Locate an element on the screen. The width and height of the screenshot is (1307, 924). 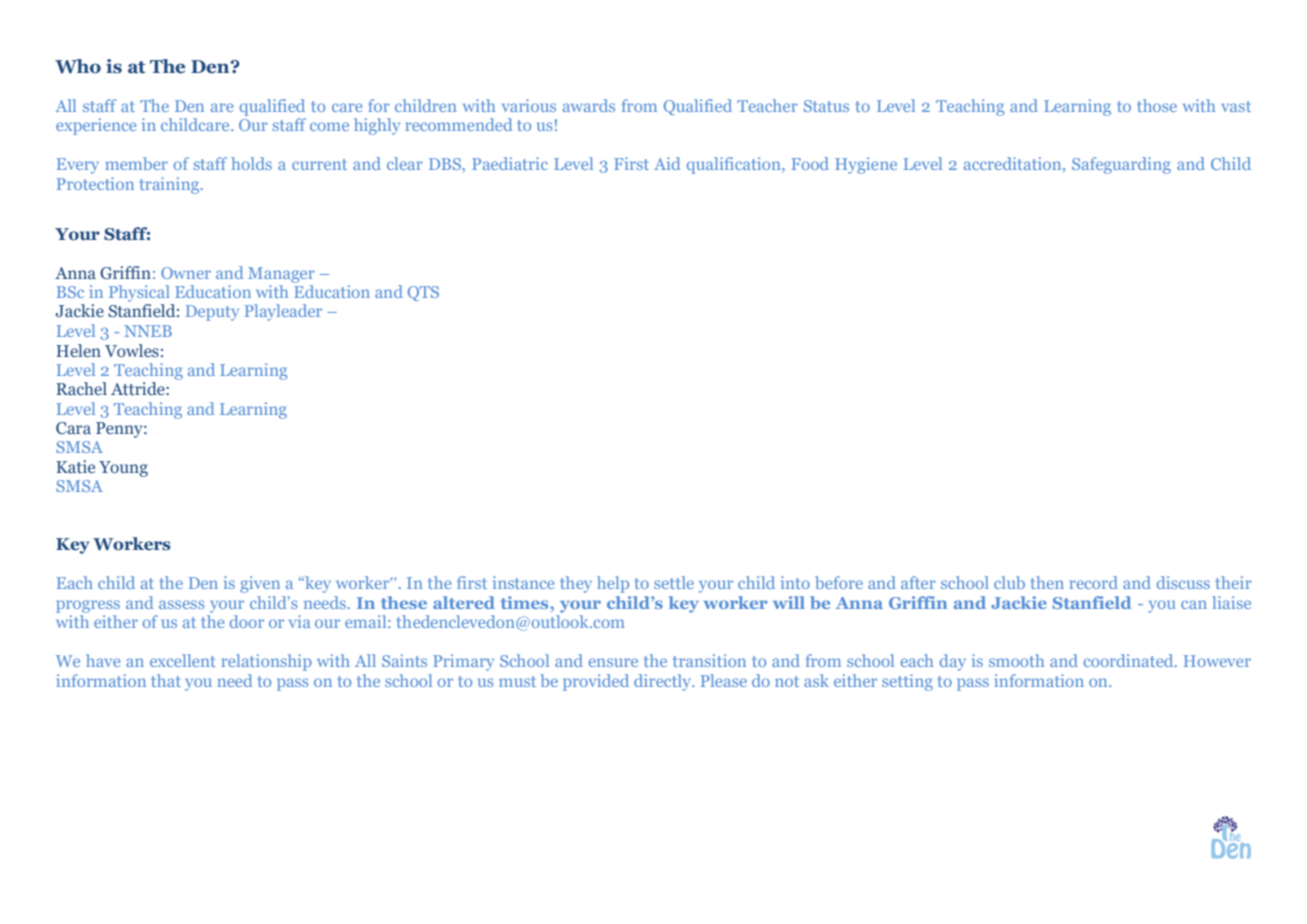
QTS is located at coordinates (423, 293).
